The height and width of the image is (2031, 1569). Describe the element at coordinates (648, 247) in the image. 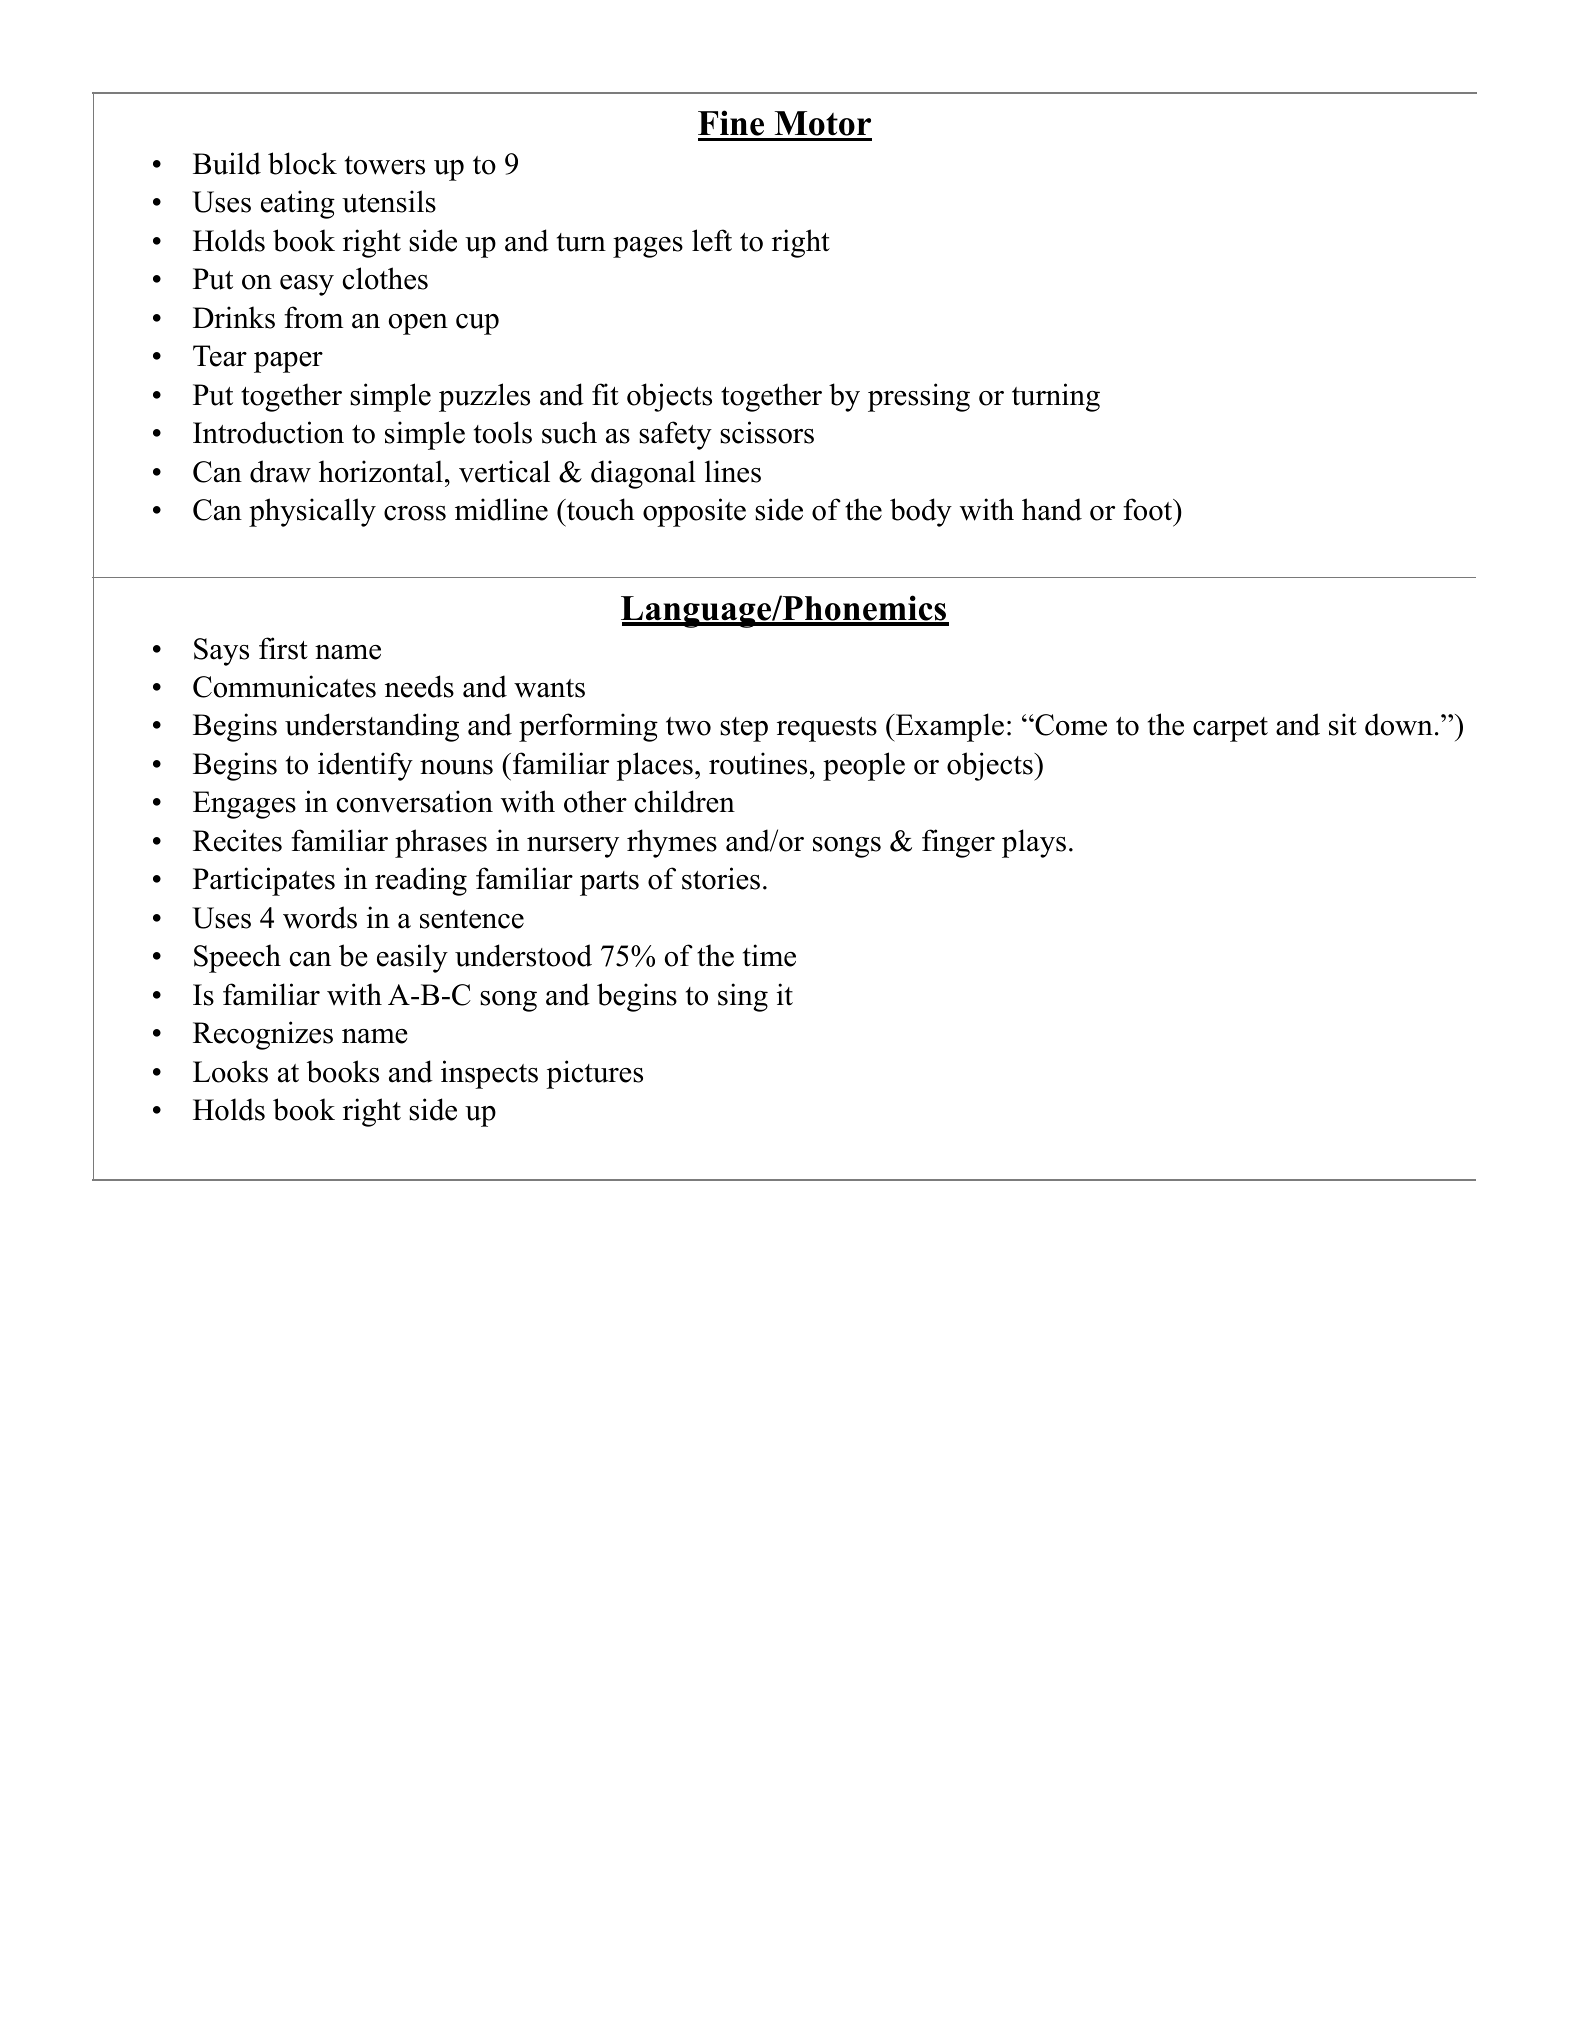

I see `pages` at that location.
